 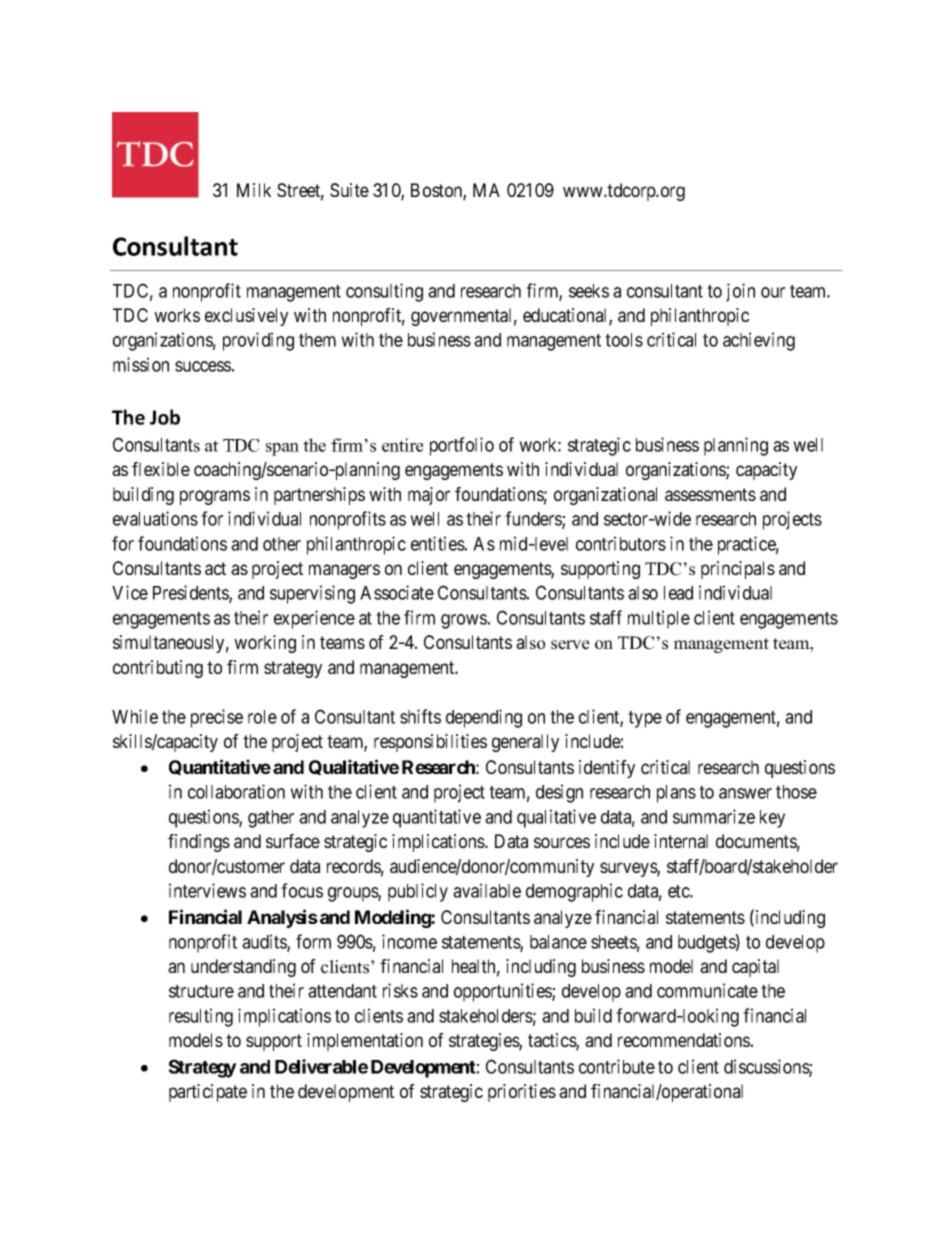 What do you see at coordinates (710, 494) in the screenshot?
I see `assessments` at bounding box center [710, 494].
